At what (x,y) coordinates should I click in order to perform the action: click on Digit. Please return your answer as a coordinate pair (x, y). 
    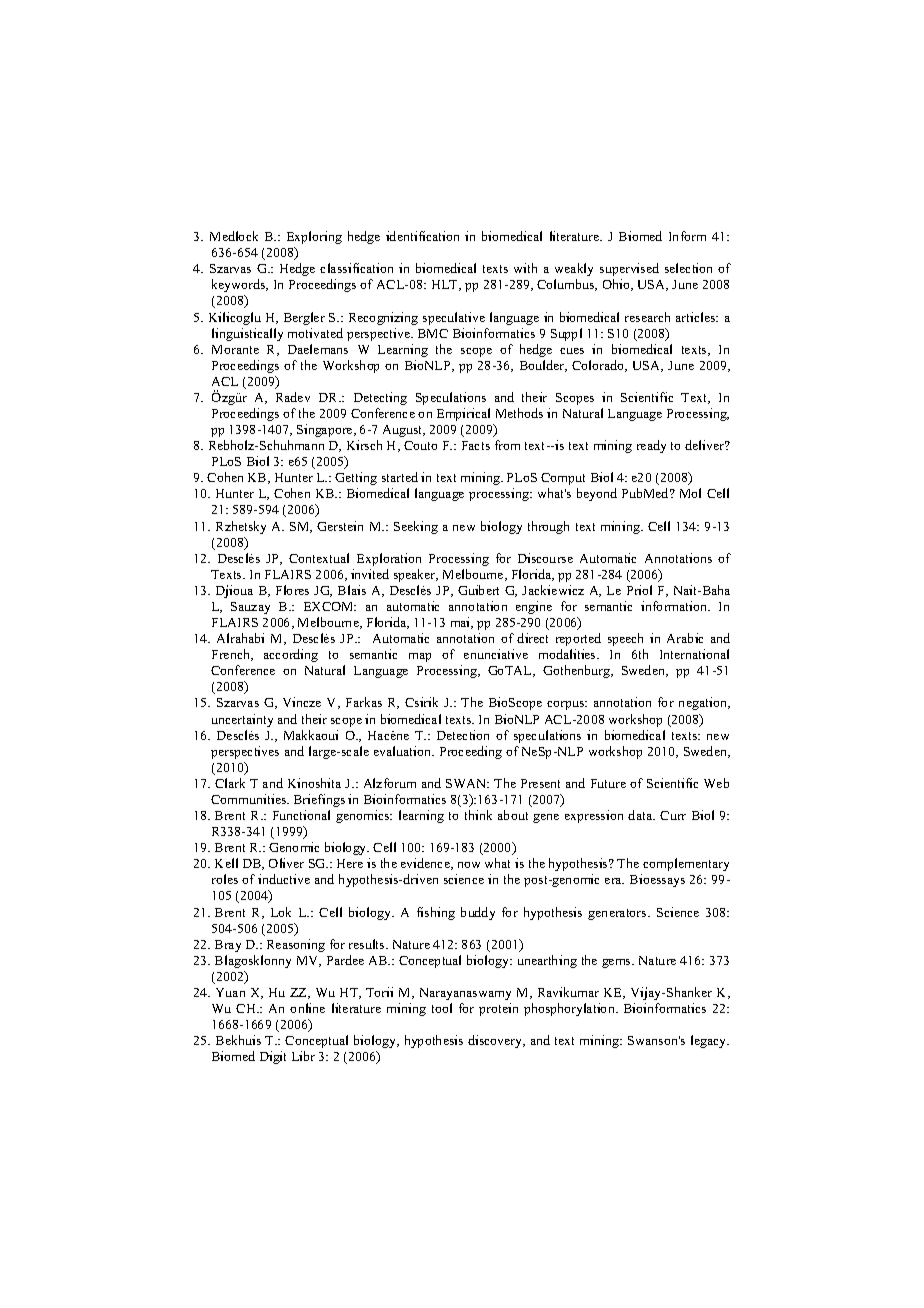
    Looking at the image, I should click on (273, 1057).
